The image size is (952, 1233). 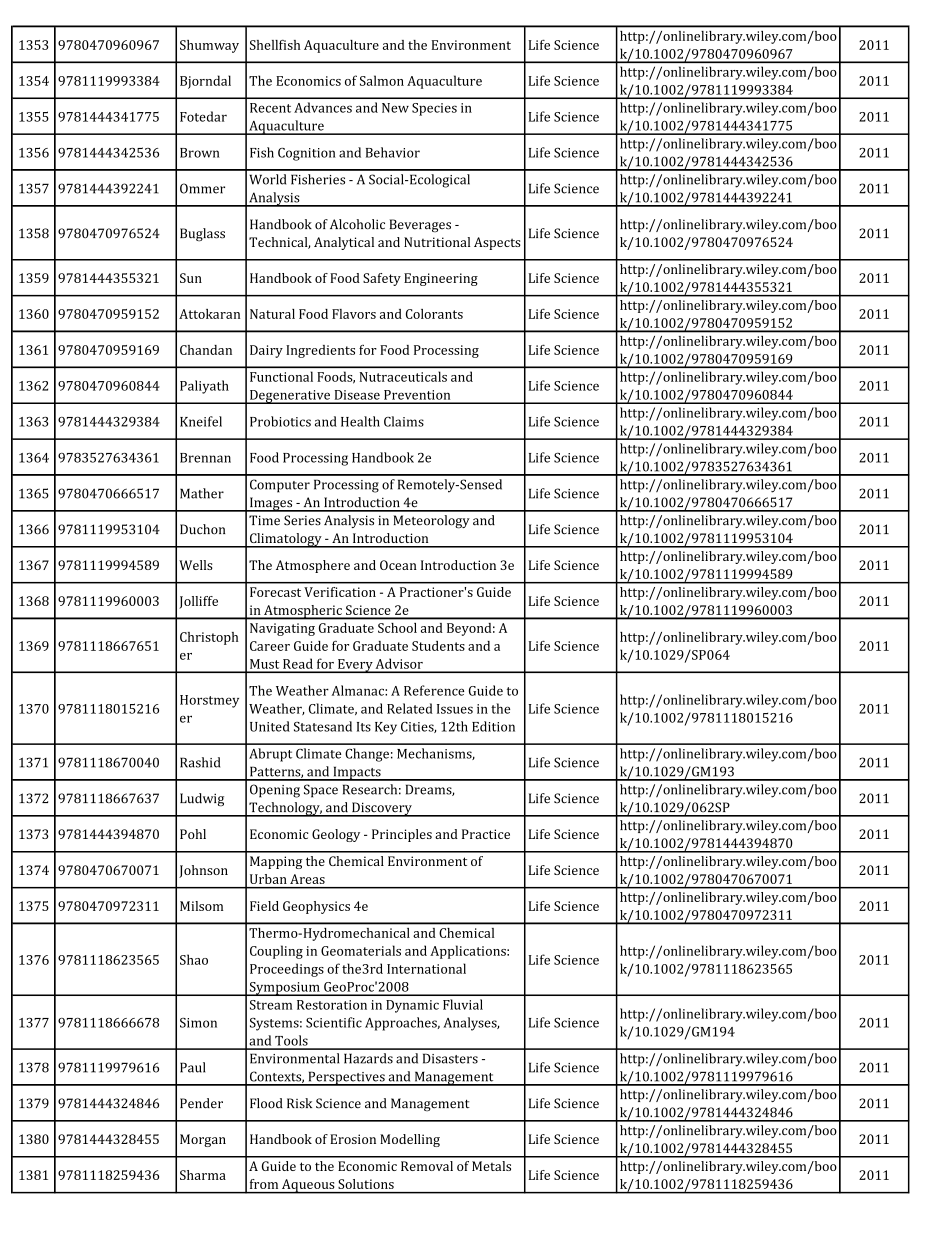 I want to click on Advances, so click(x=323, y=107).
